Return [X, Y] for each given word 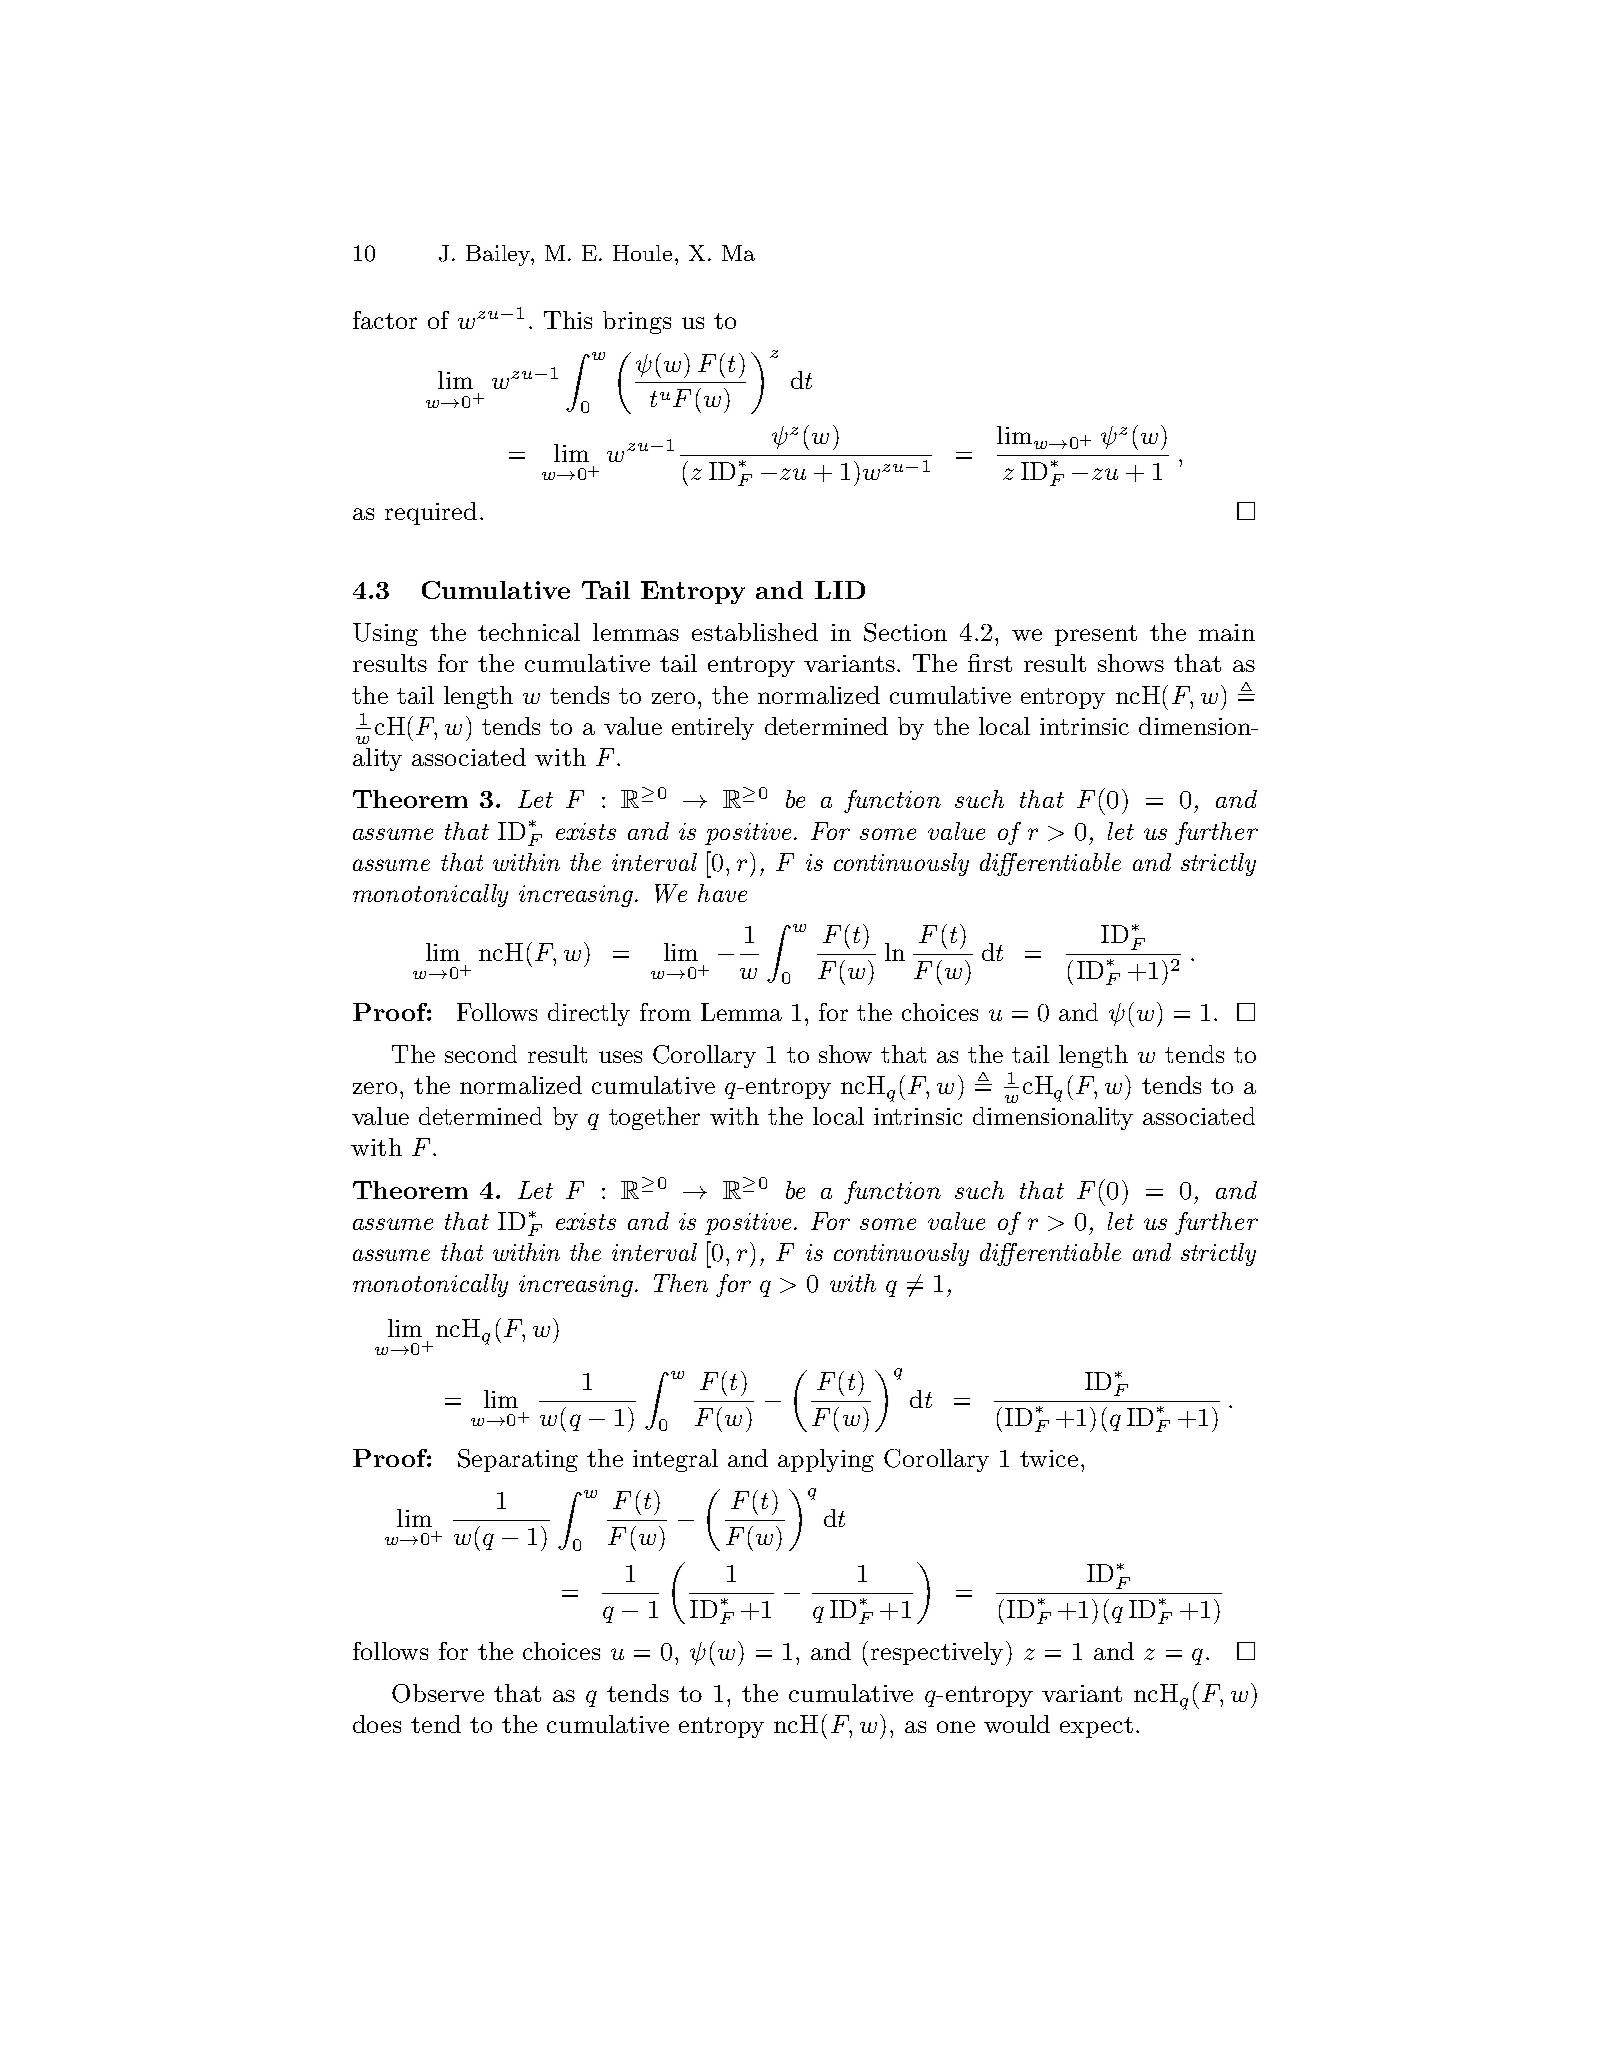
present [1096, 635]
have [722, 893]
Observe [438, 1693]
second [481, 1054]
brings [637, 322]
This [568, 320]
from [665, 1012]
